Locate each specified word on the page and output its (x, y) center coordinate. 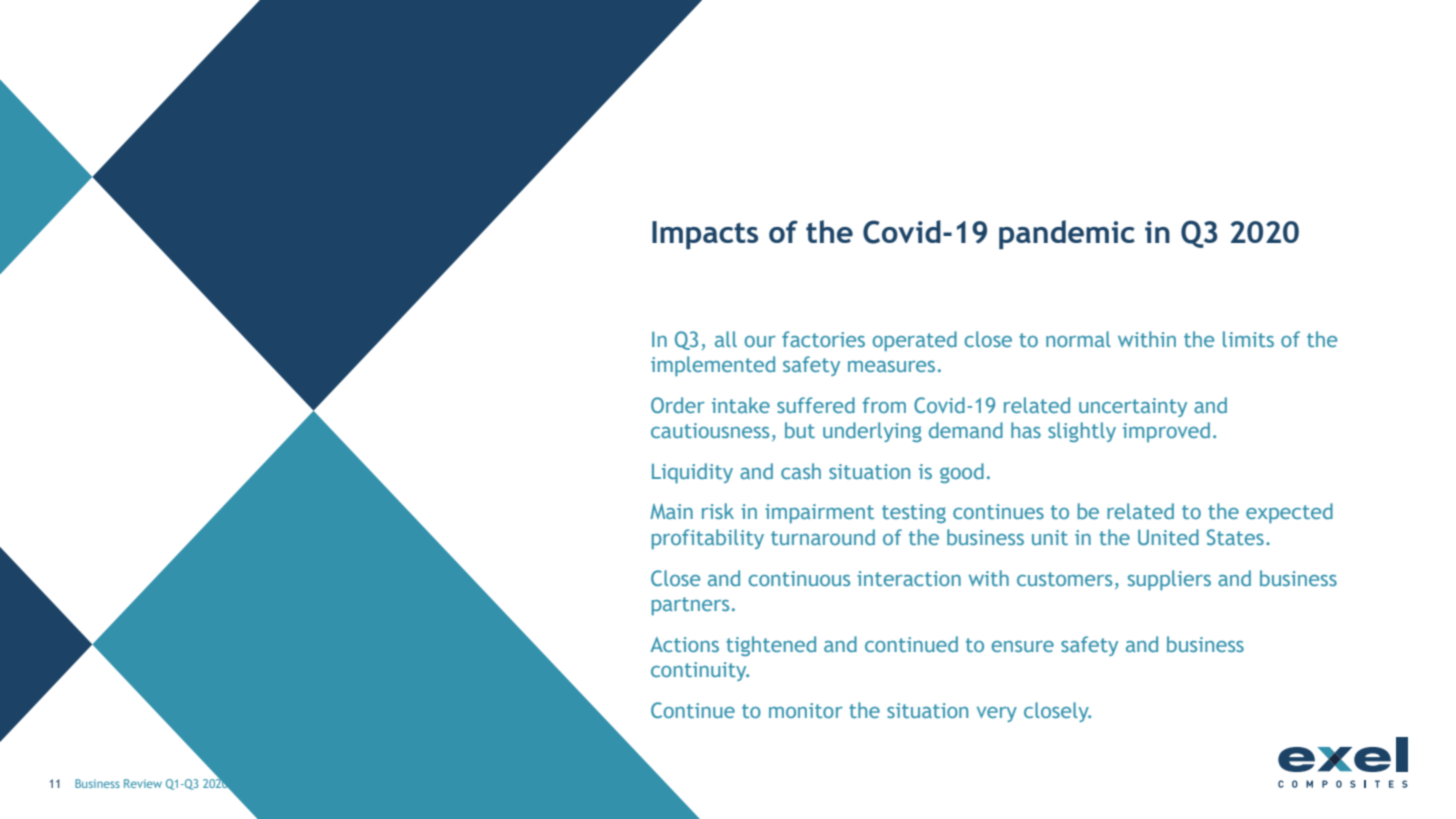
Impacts (705, 235)
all (726, 339)
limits (1248, 339)
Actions (684, 644)
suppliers (1169, 580)
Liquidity (692, 473)
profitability (708, 539)
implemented (713, 366)
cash (801, 471)
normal (1078, 339)
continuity (700, 671)
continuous (799, 578)
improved (1166, 432)
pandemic (1067, 234)
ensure (1022, 646)
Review (143, 783)
